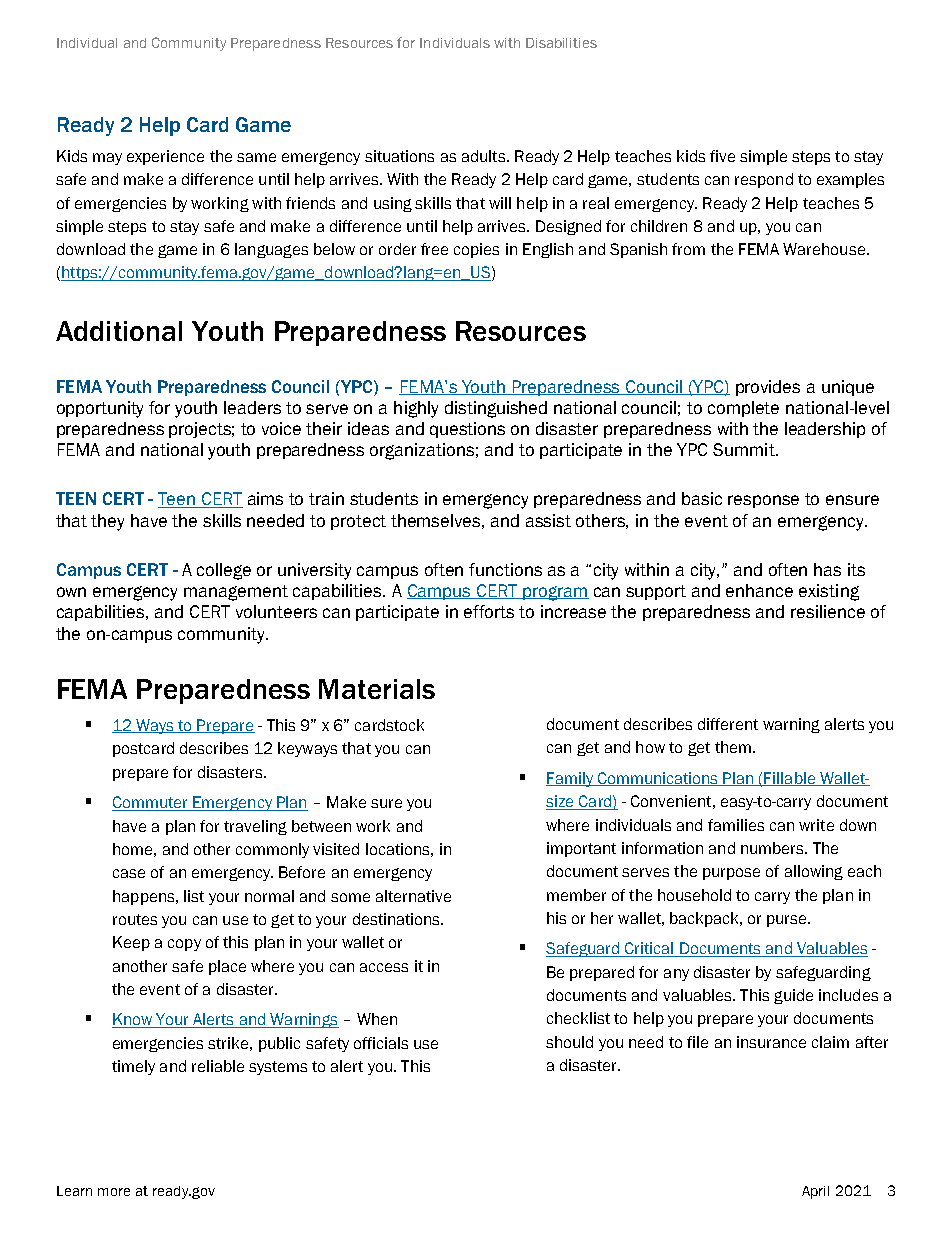 Image resolution: width=952 pixels, height=1233 pixels. I want to click on officials, so click(381, 1043).
